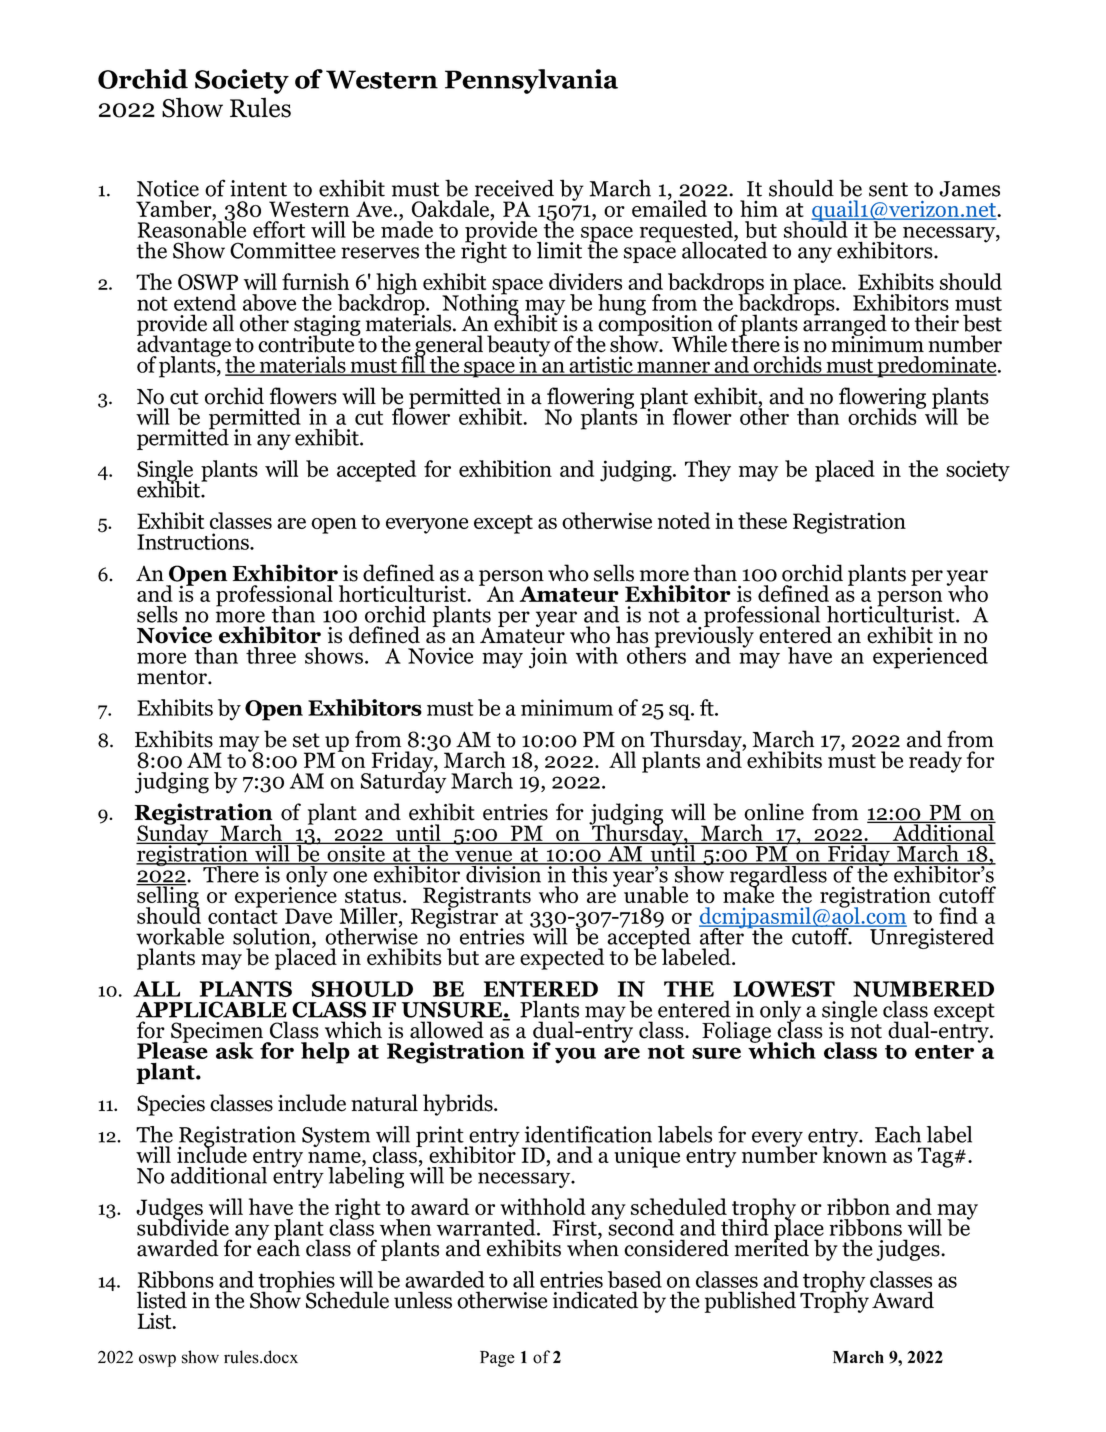 The height and width of the screenshot is (1432, 1106). Describe the element at coordinates (273, 936) in the screenshot. I see `solution` at that location.
